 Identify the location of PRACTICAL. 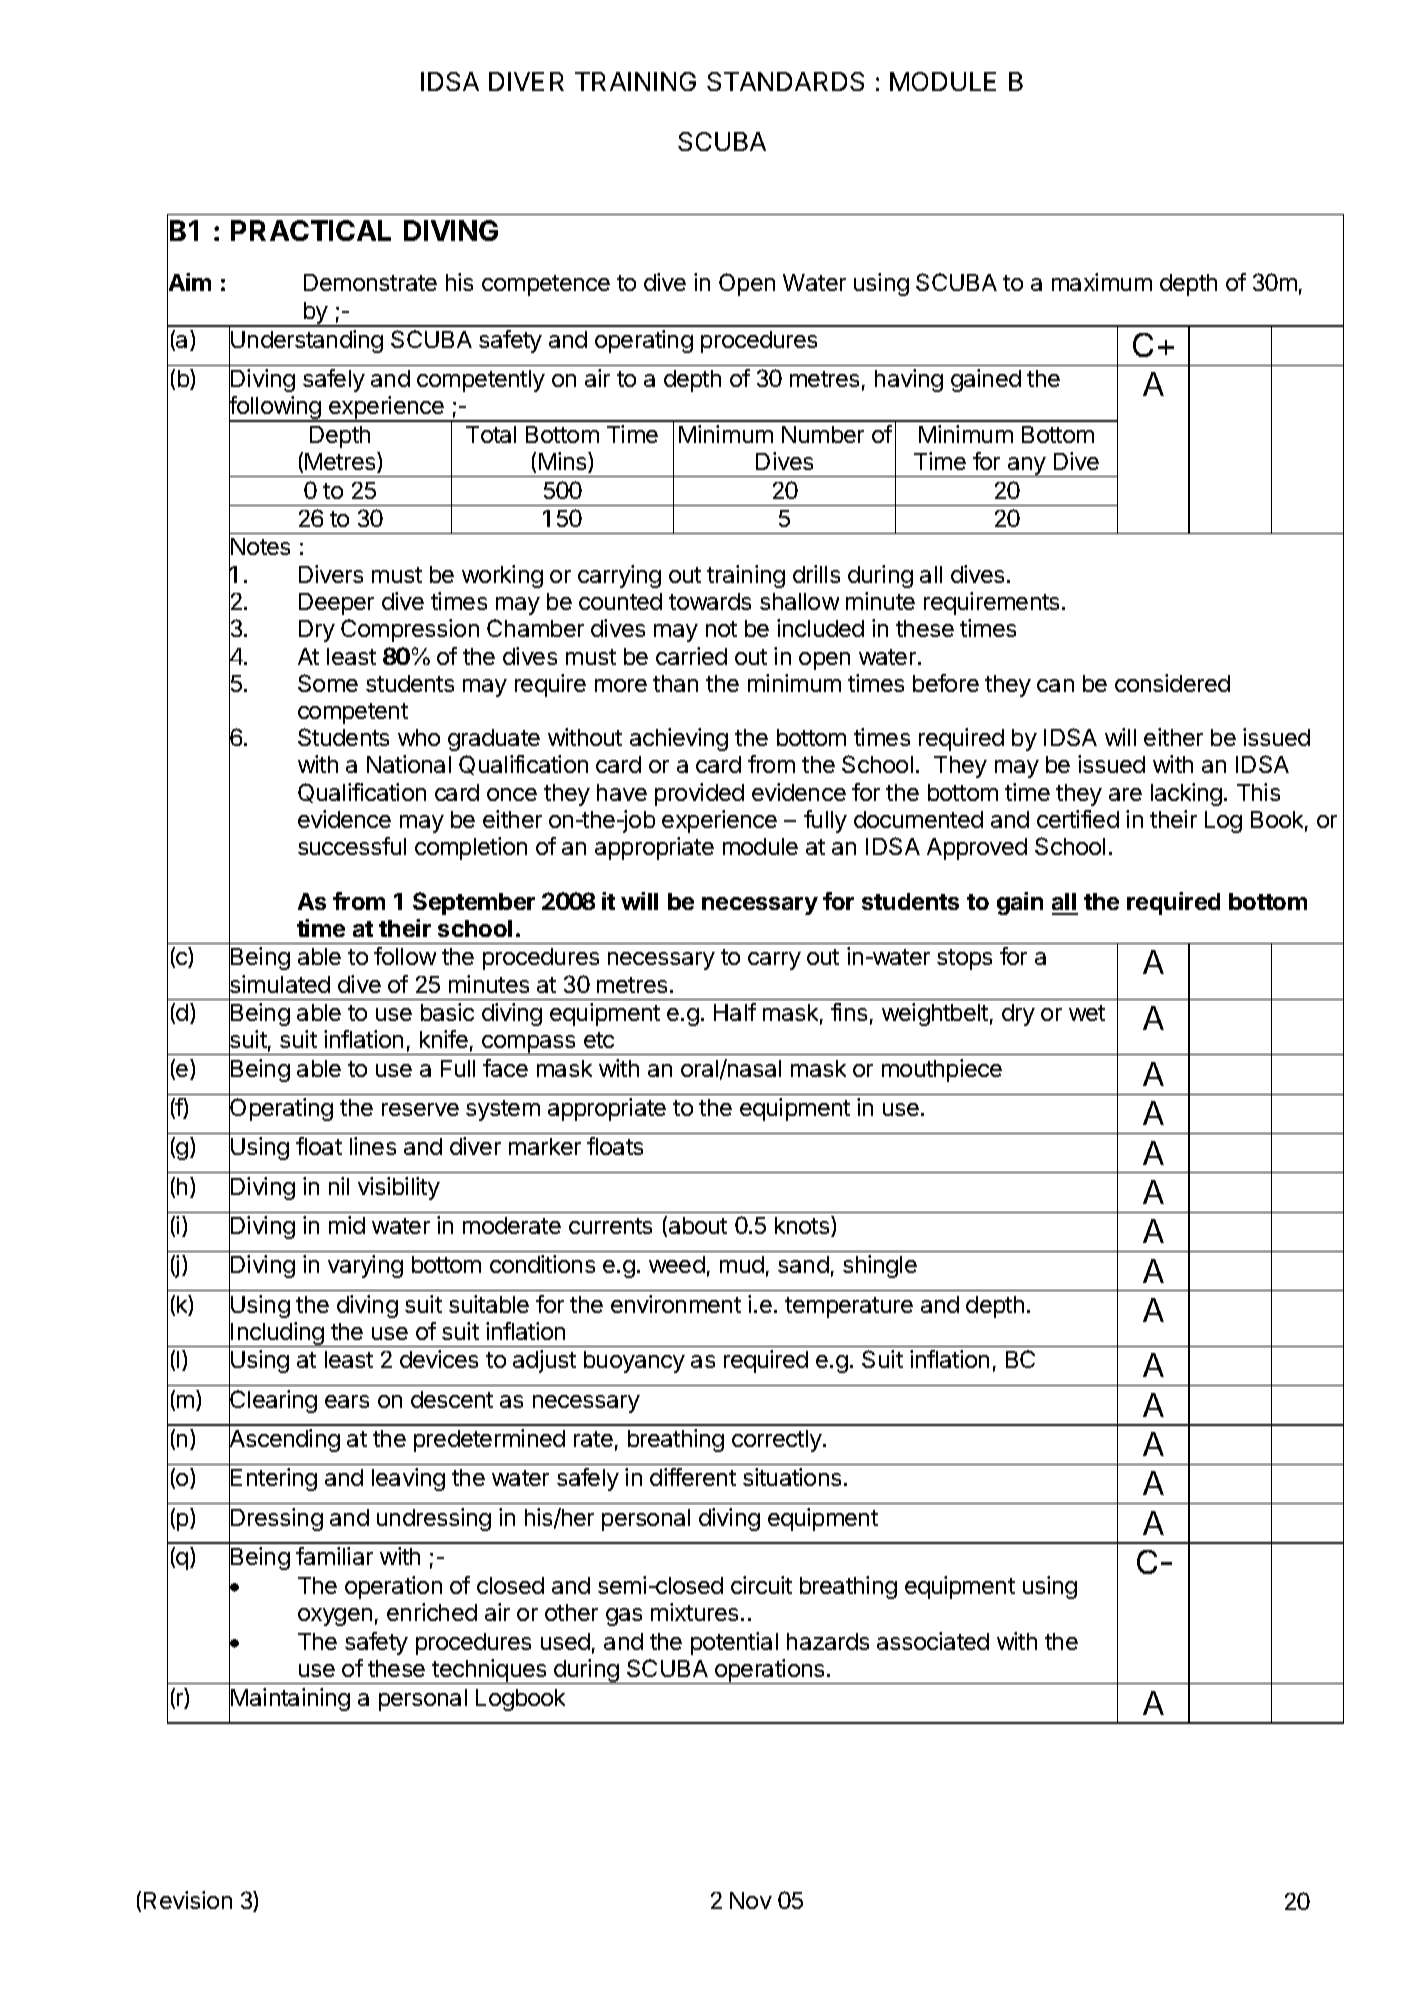
(311, 230).
